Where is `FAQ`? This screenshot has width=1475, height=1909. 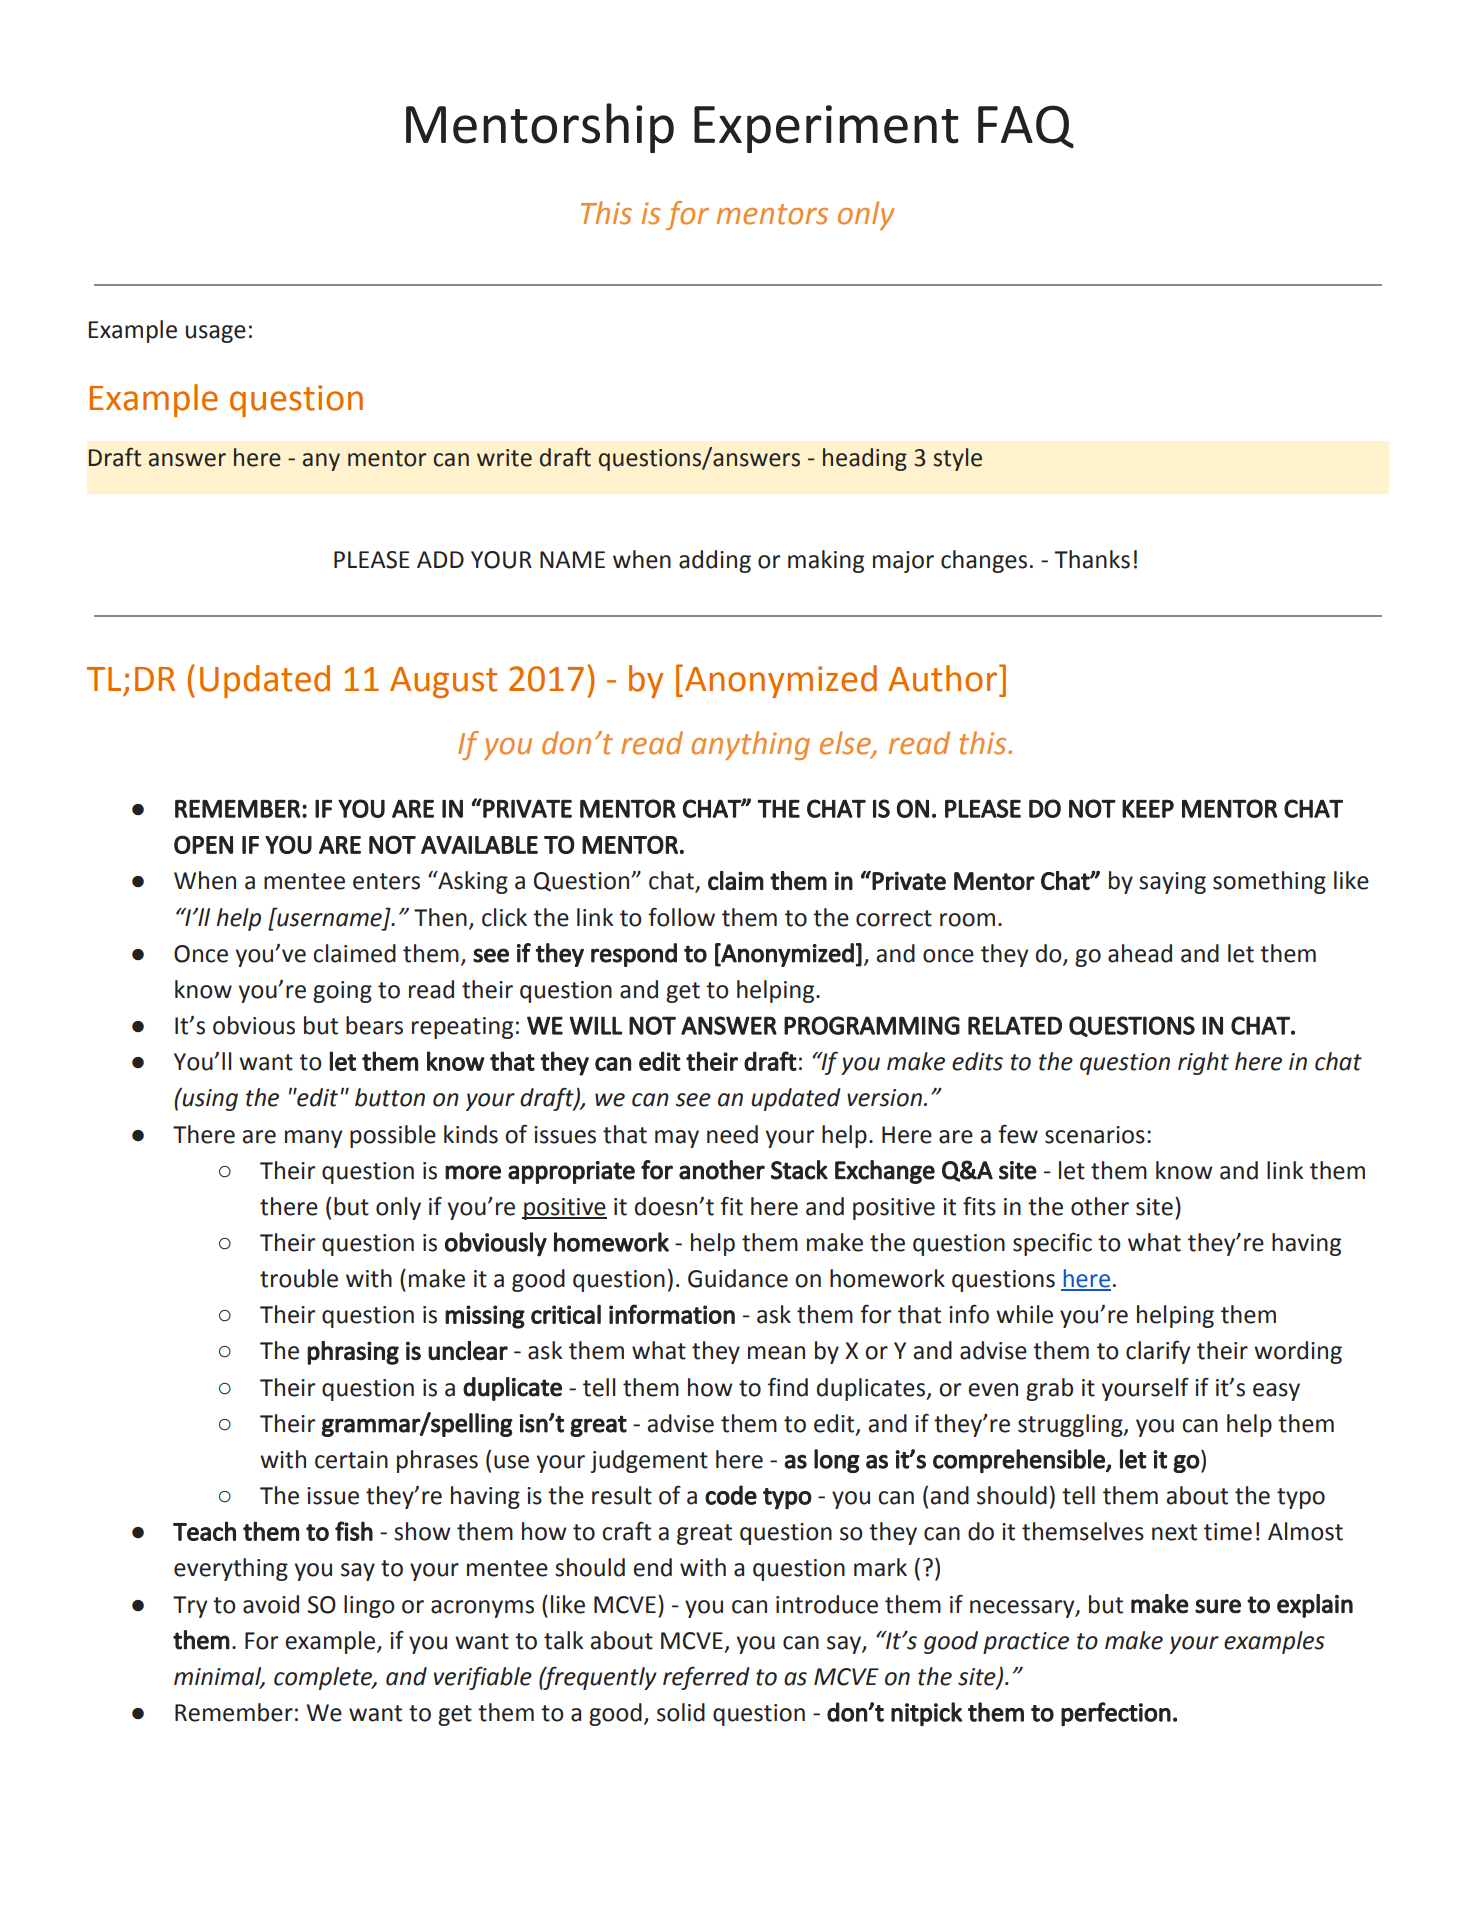
FAQ is located at coordinates (1026, 126).
